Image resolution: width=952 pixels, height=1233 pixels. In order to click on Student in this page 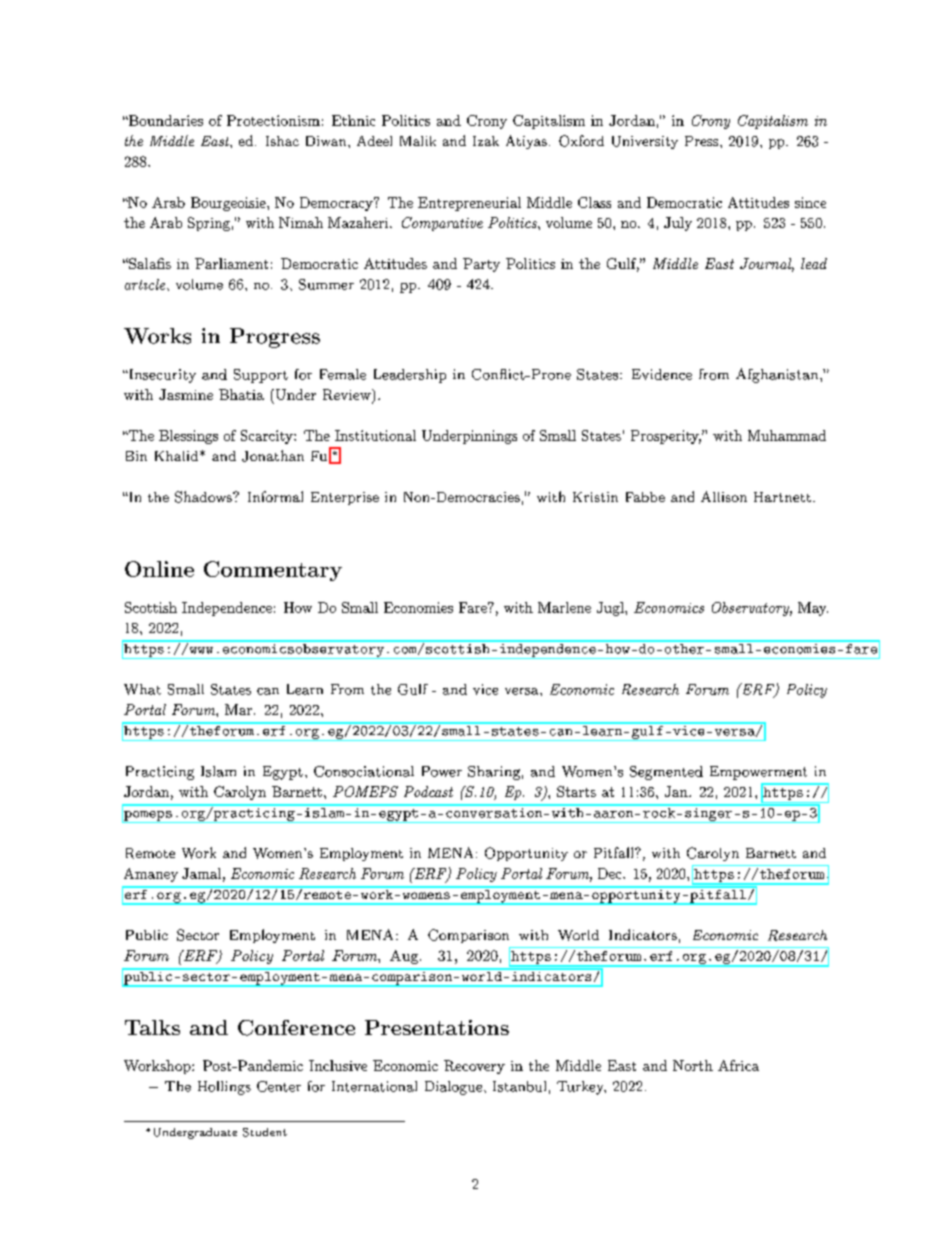, I will do `click(265, 1132)`.
